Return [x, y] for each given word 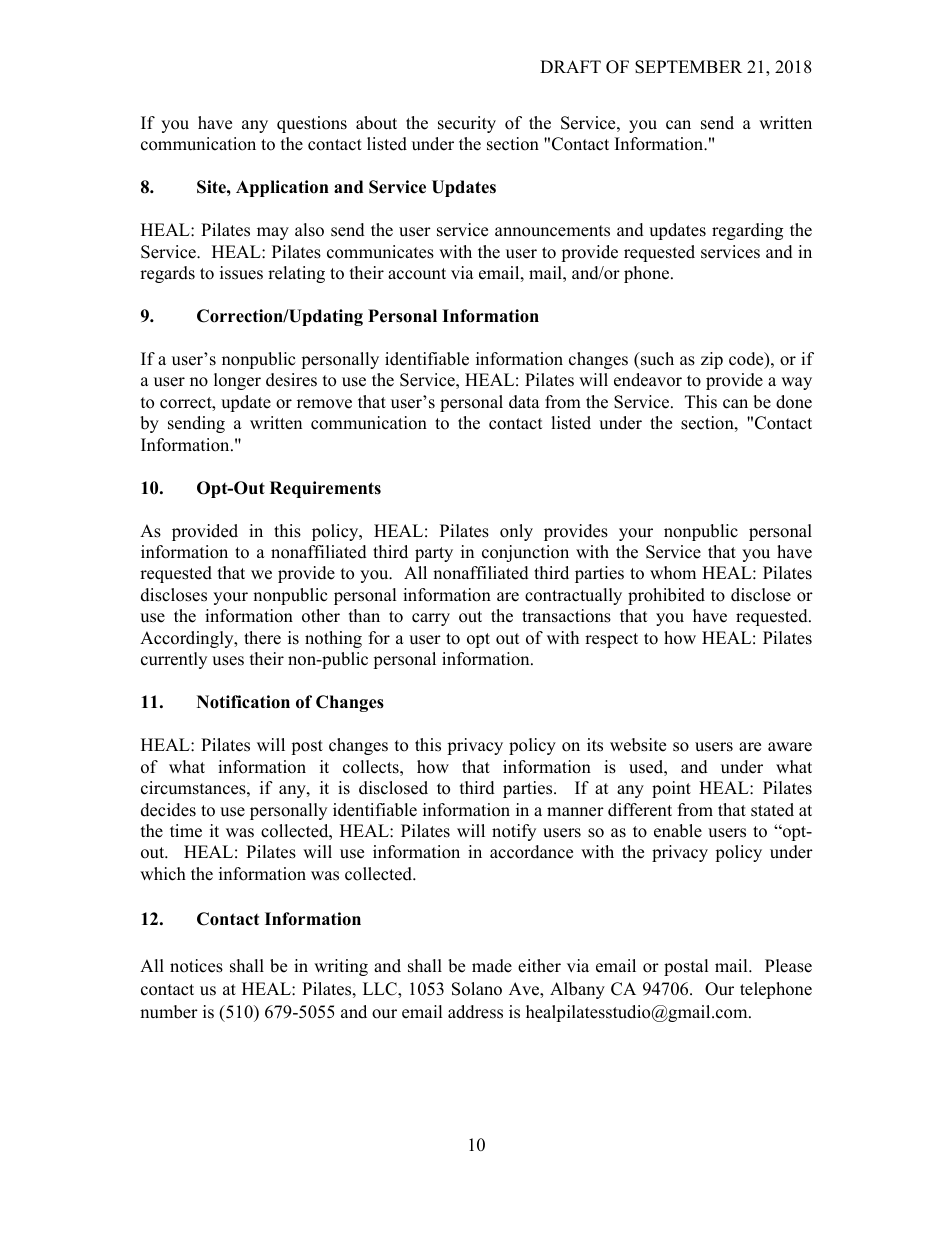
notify [514, 832]
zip [712, 360]
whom [673, 573]
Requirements [325, 489]
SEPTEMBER [688, 67]
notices [196, 966]
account [417, 274]
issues [241, 273]
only [516, 532]
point [671, 789]
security [467, 124]
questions [312, 124]
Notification [243, 702]
